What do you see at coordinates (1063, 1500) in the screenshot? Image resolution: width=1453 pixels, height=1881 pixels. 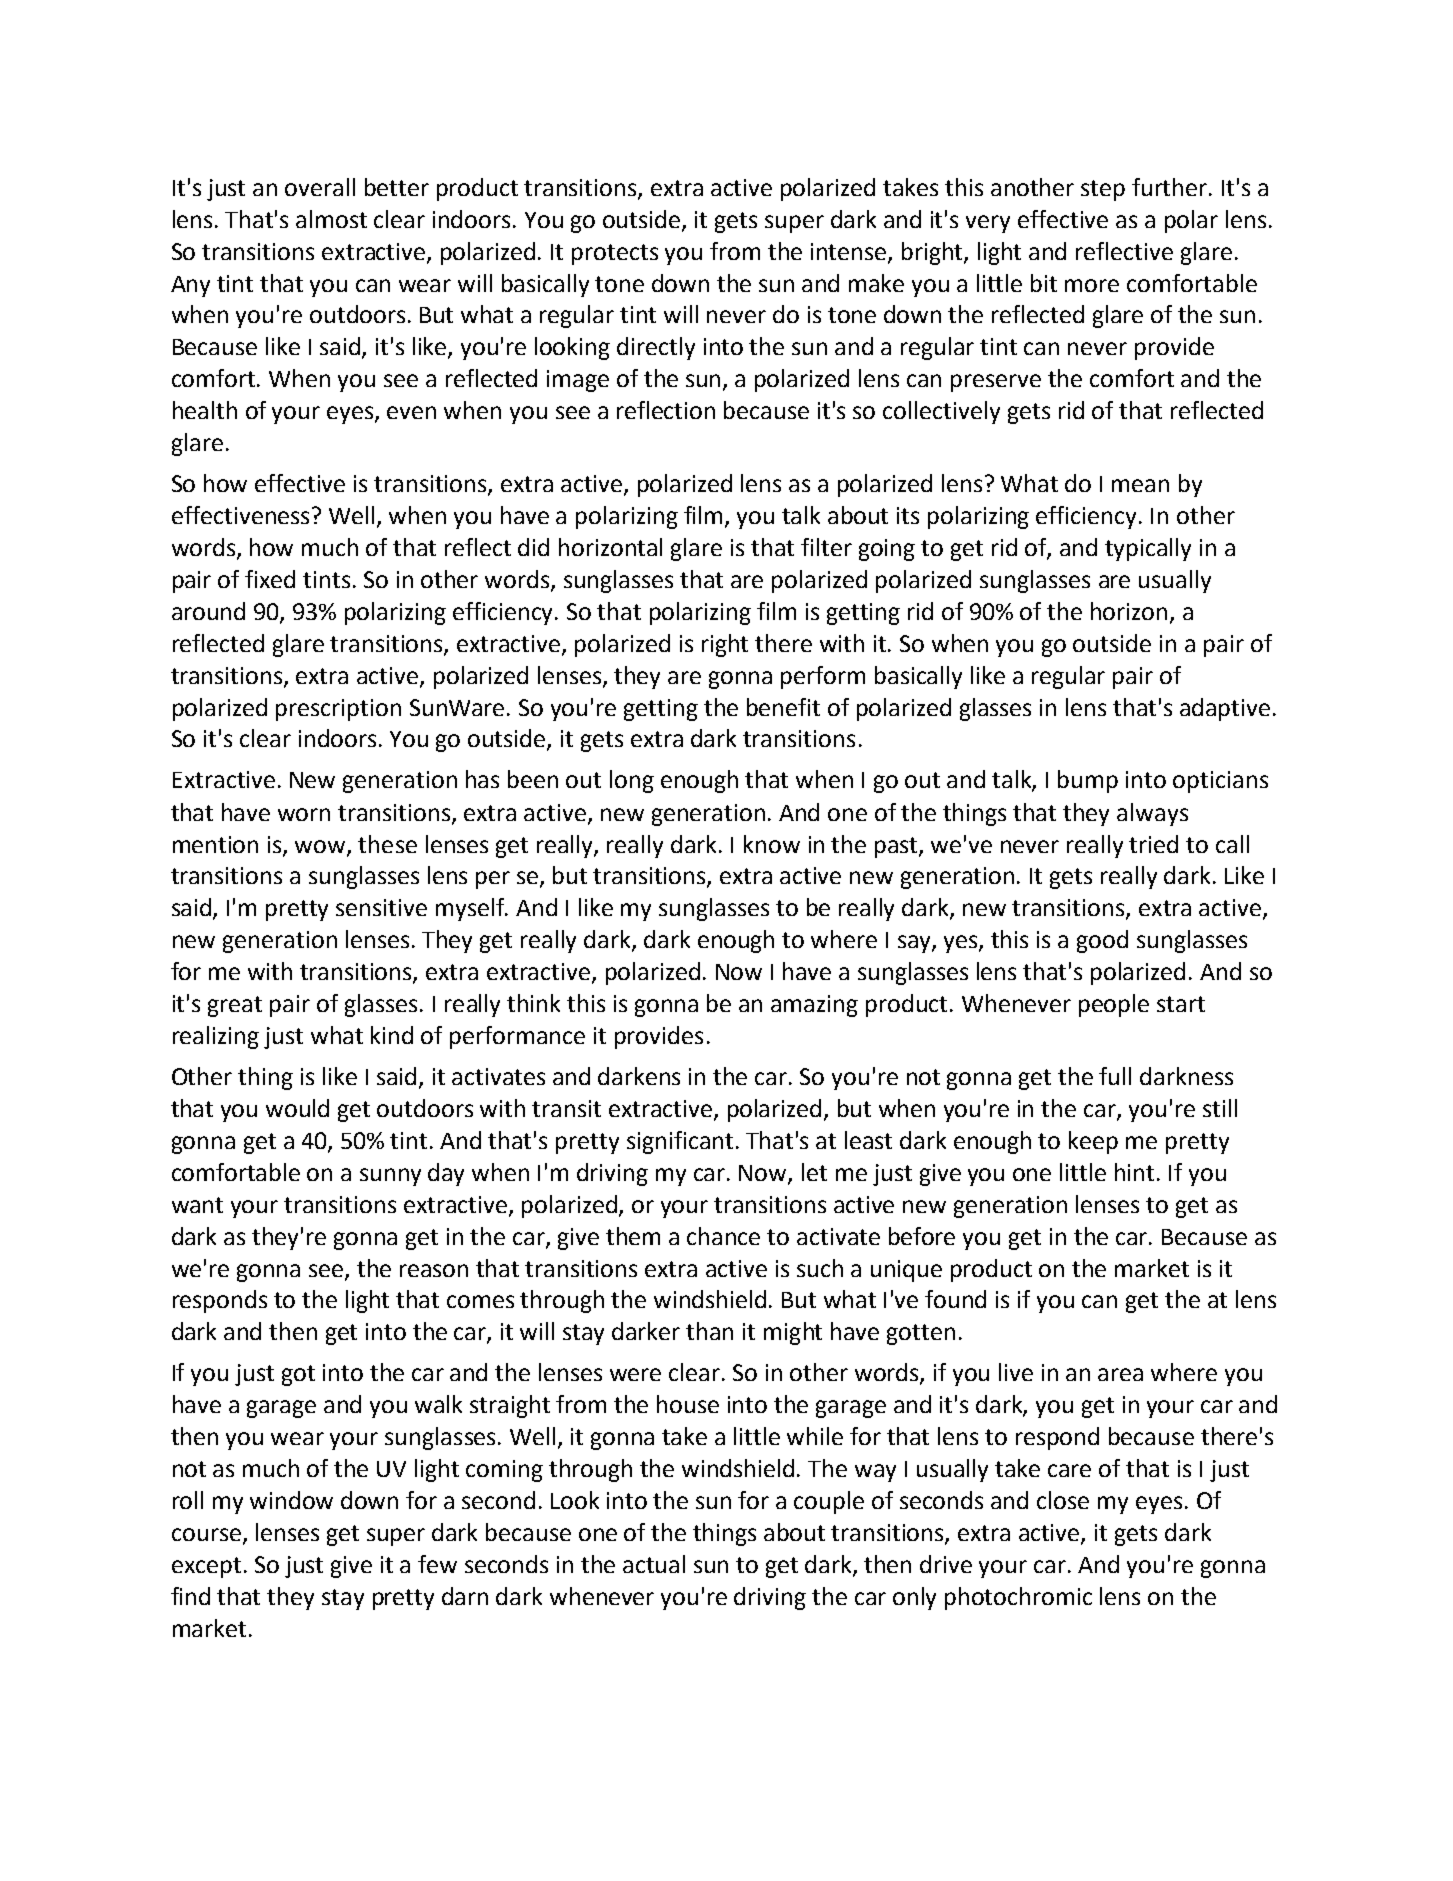 I see `close` at bounding box center [1063, 1500].
